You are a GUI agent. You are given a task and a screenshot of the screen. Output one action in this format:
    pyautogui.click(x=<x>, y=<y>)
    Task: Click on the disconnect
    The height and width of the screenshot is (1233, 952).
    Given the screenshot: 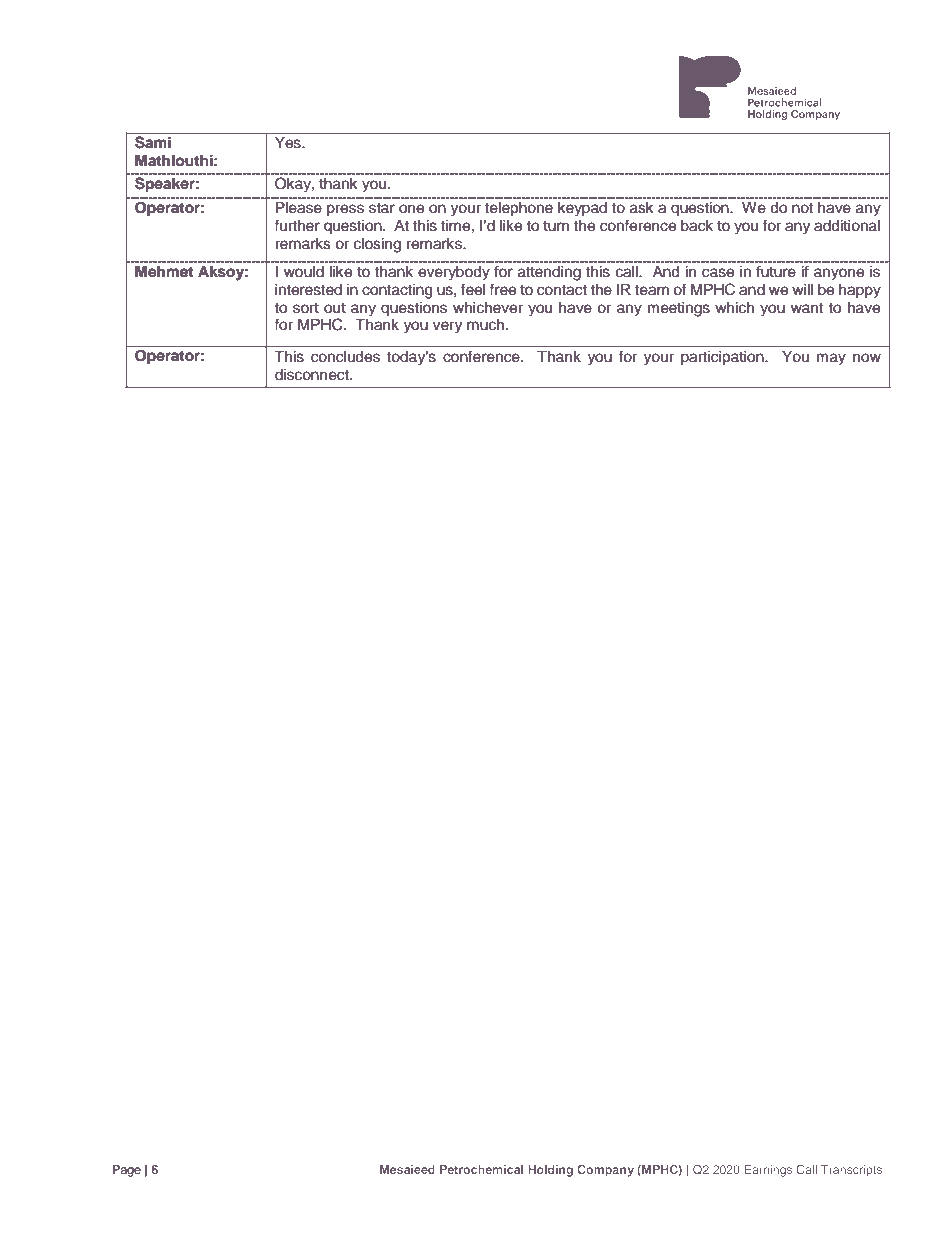 What is the action you would take?
    pyautogui.click(x=313, y=375)
